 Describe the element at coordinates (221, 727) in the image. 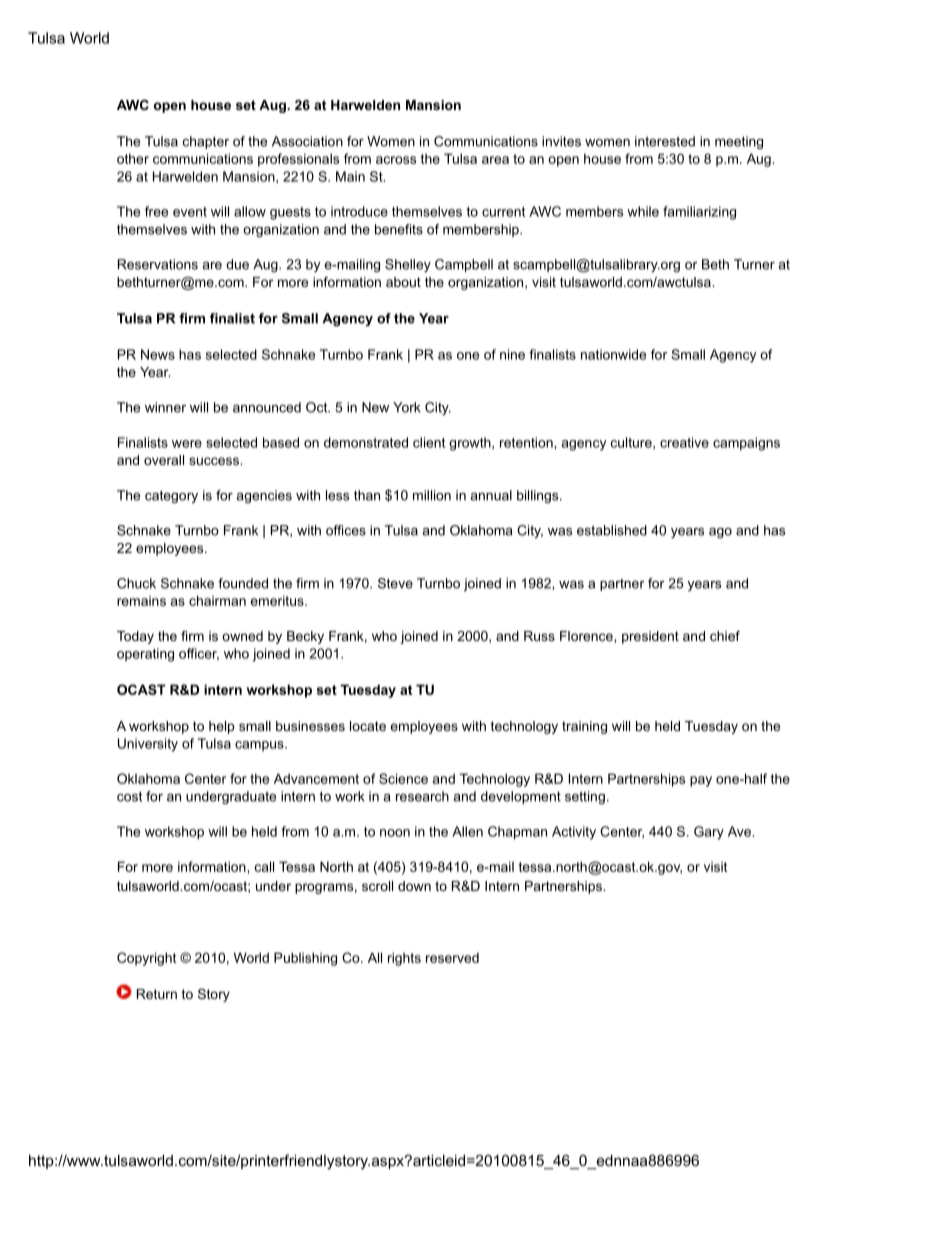

I see `help` at that location.
